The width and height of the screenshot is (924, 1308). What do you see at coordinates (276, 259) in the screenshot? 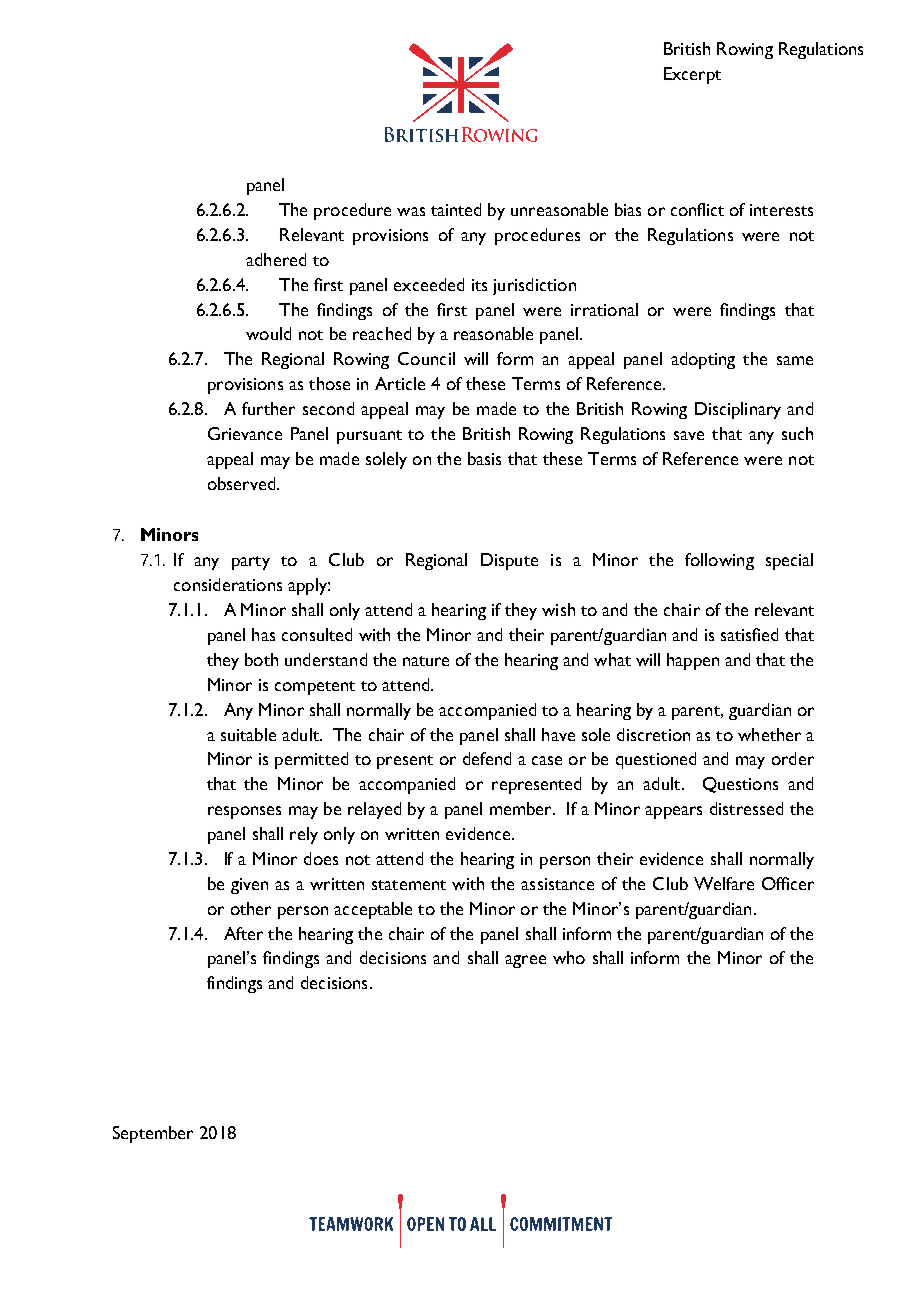
I see `adhered` at bounding box center [276, 259].
